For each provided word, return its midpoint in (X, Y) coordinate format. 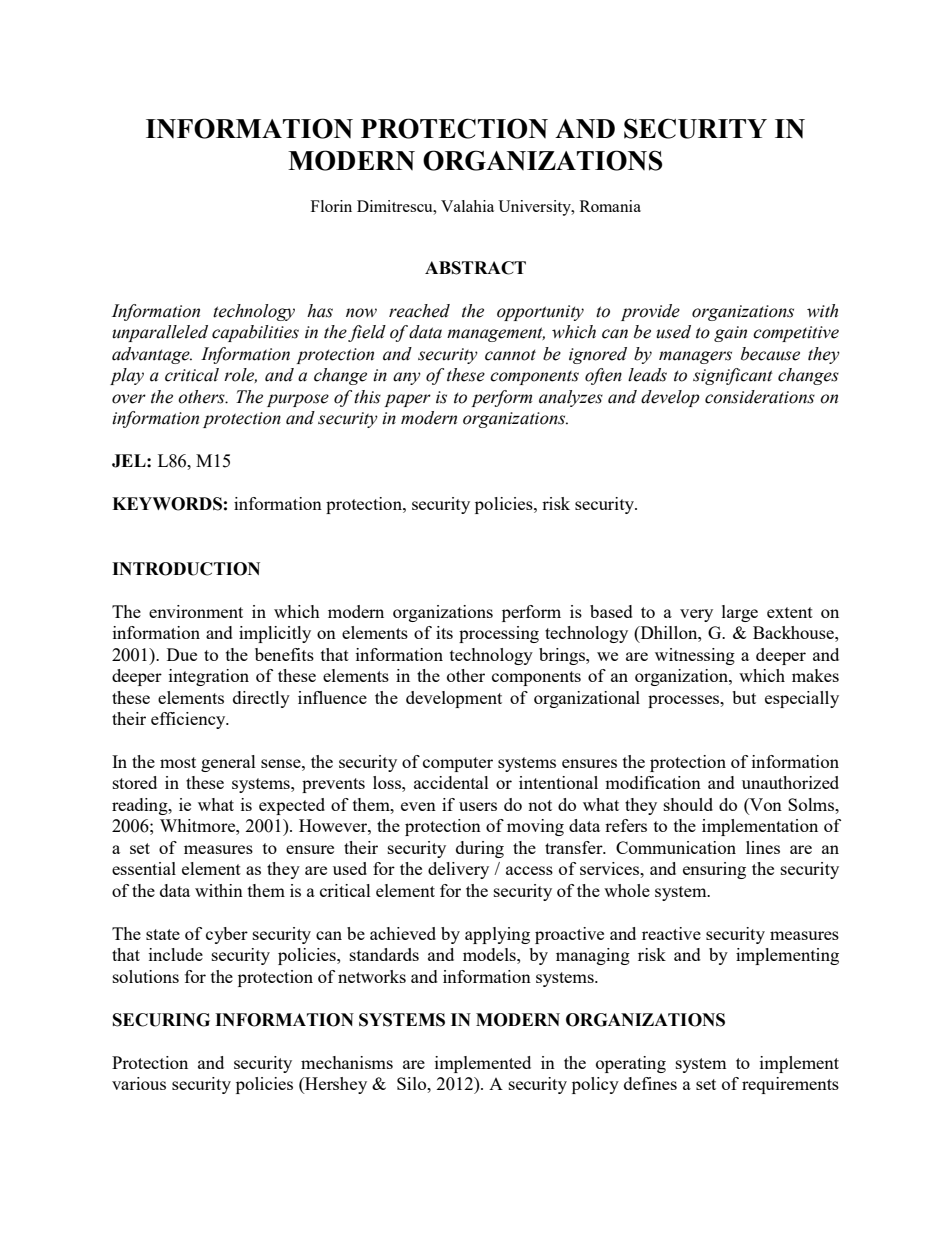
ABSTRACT (475, 268)
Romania (610, 206)
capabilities (255, 333)
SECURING (161, 1020)
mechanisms (347, 1062)
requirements (790, 1085)
